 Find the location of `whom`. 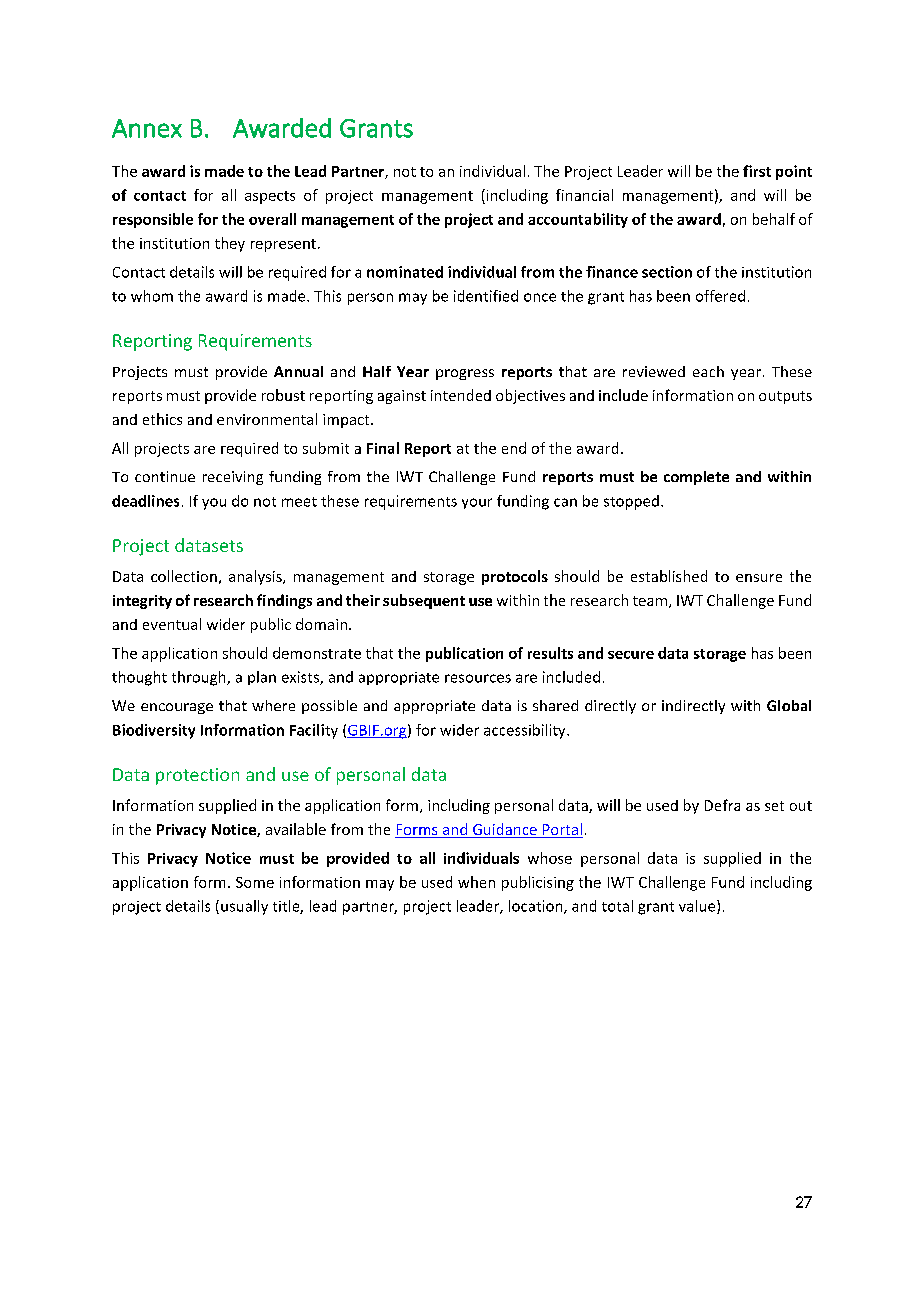

whom is located at coordinates (152, 296).
